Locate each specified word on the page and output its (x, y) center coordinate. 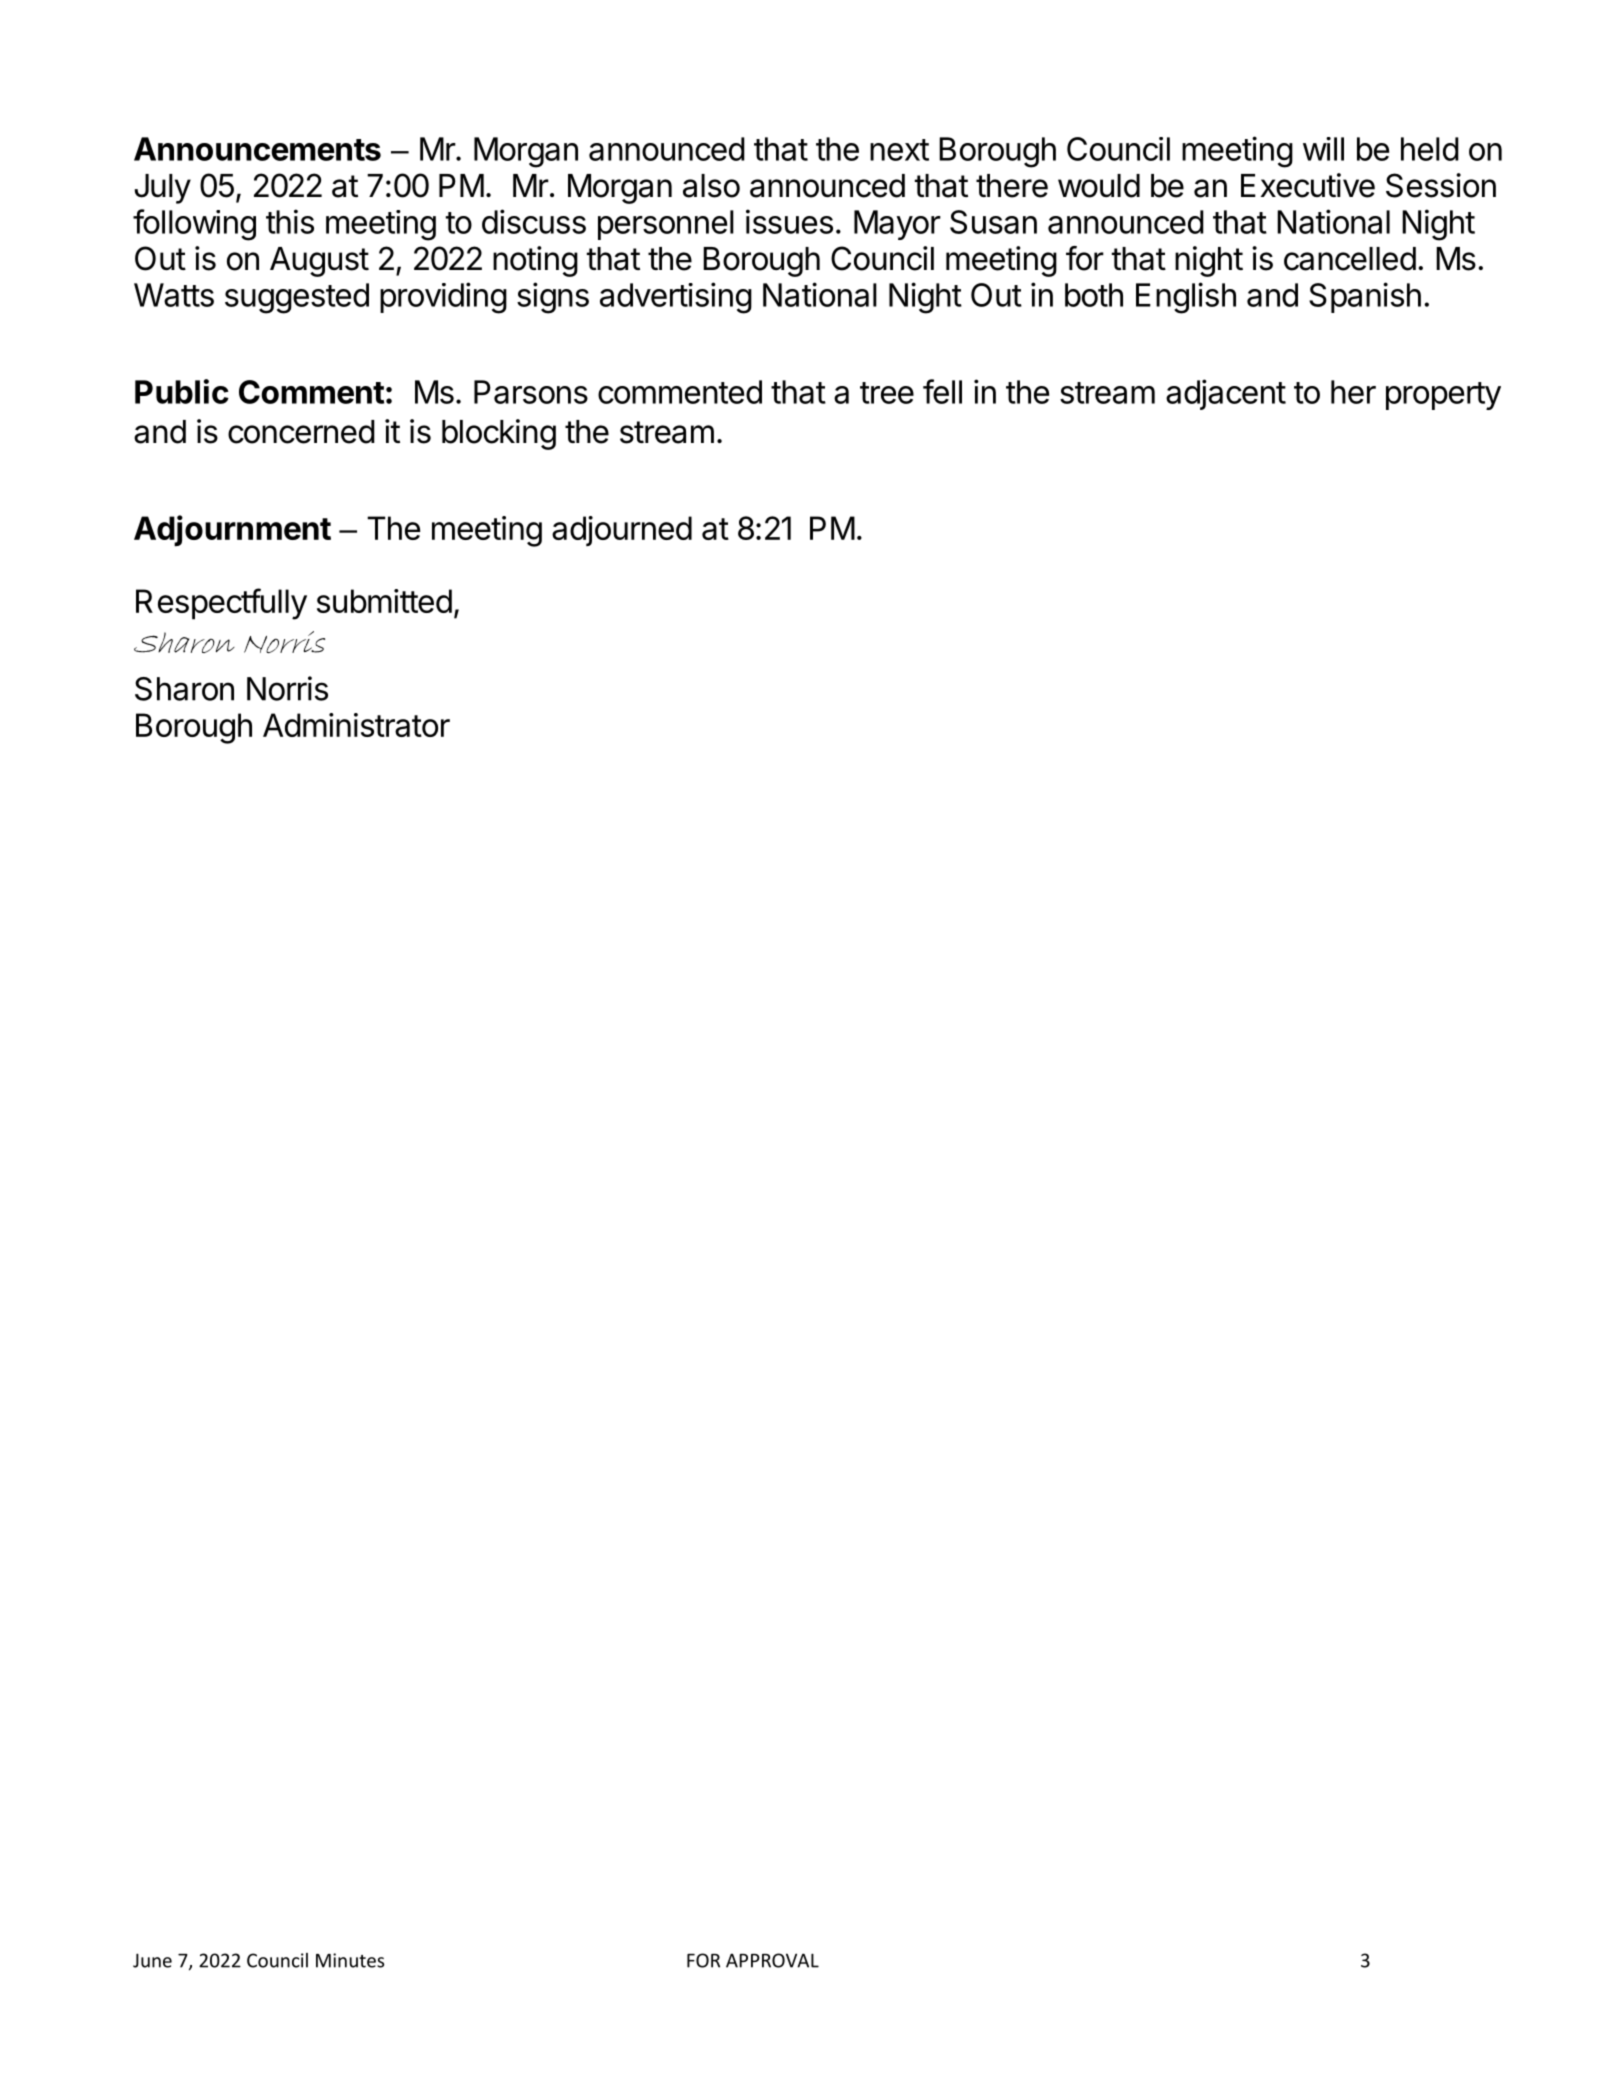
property (1443, 396)
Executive (1308, 185)
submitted (384, 601)
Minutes (350, 1960)
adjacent (1226, 394)
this (290, 221)
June (152, 1960)
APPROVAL (772, 1960)
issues (789, 221)
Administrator (356, 725)
